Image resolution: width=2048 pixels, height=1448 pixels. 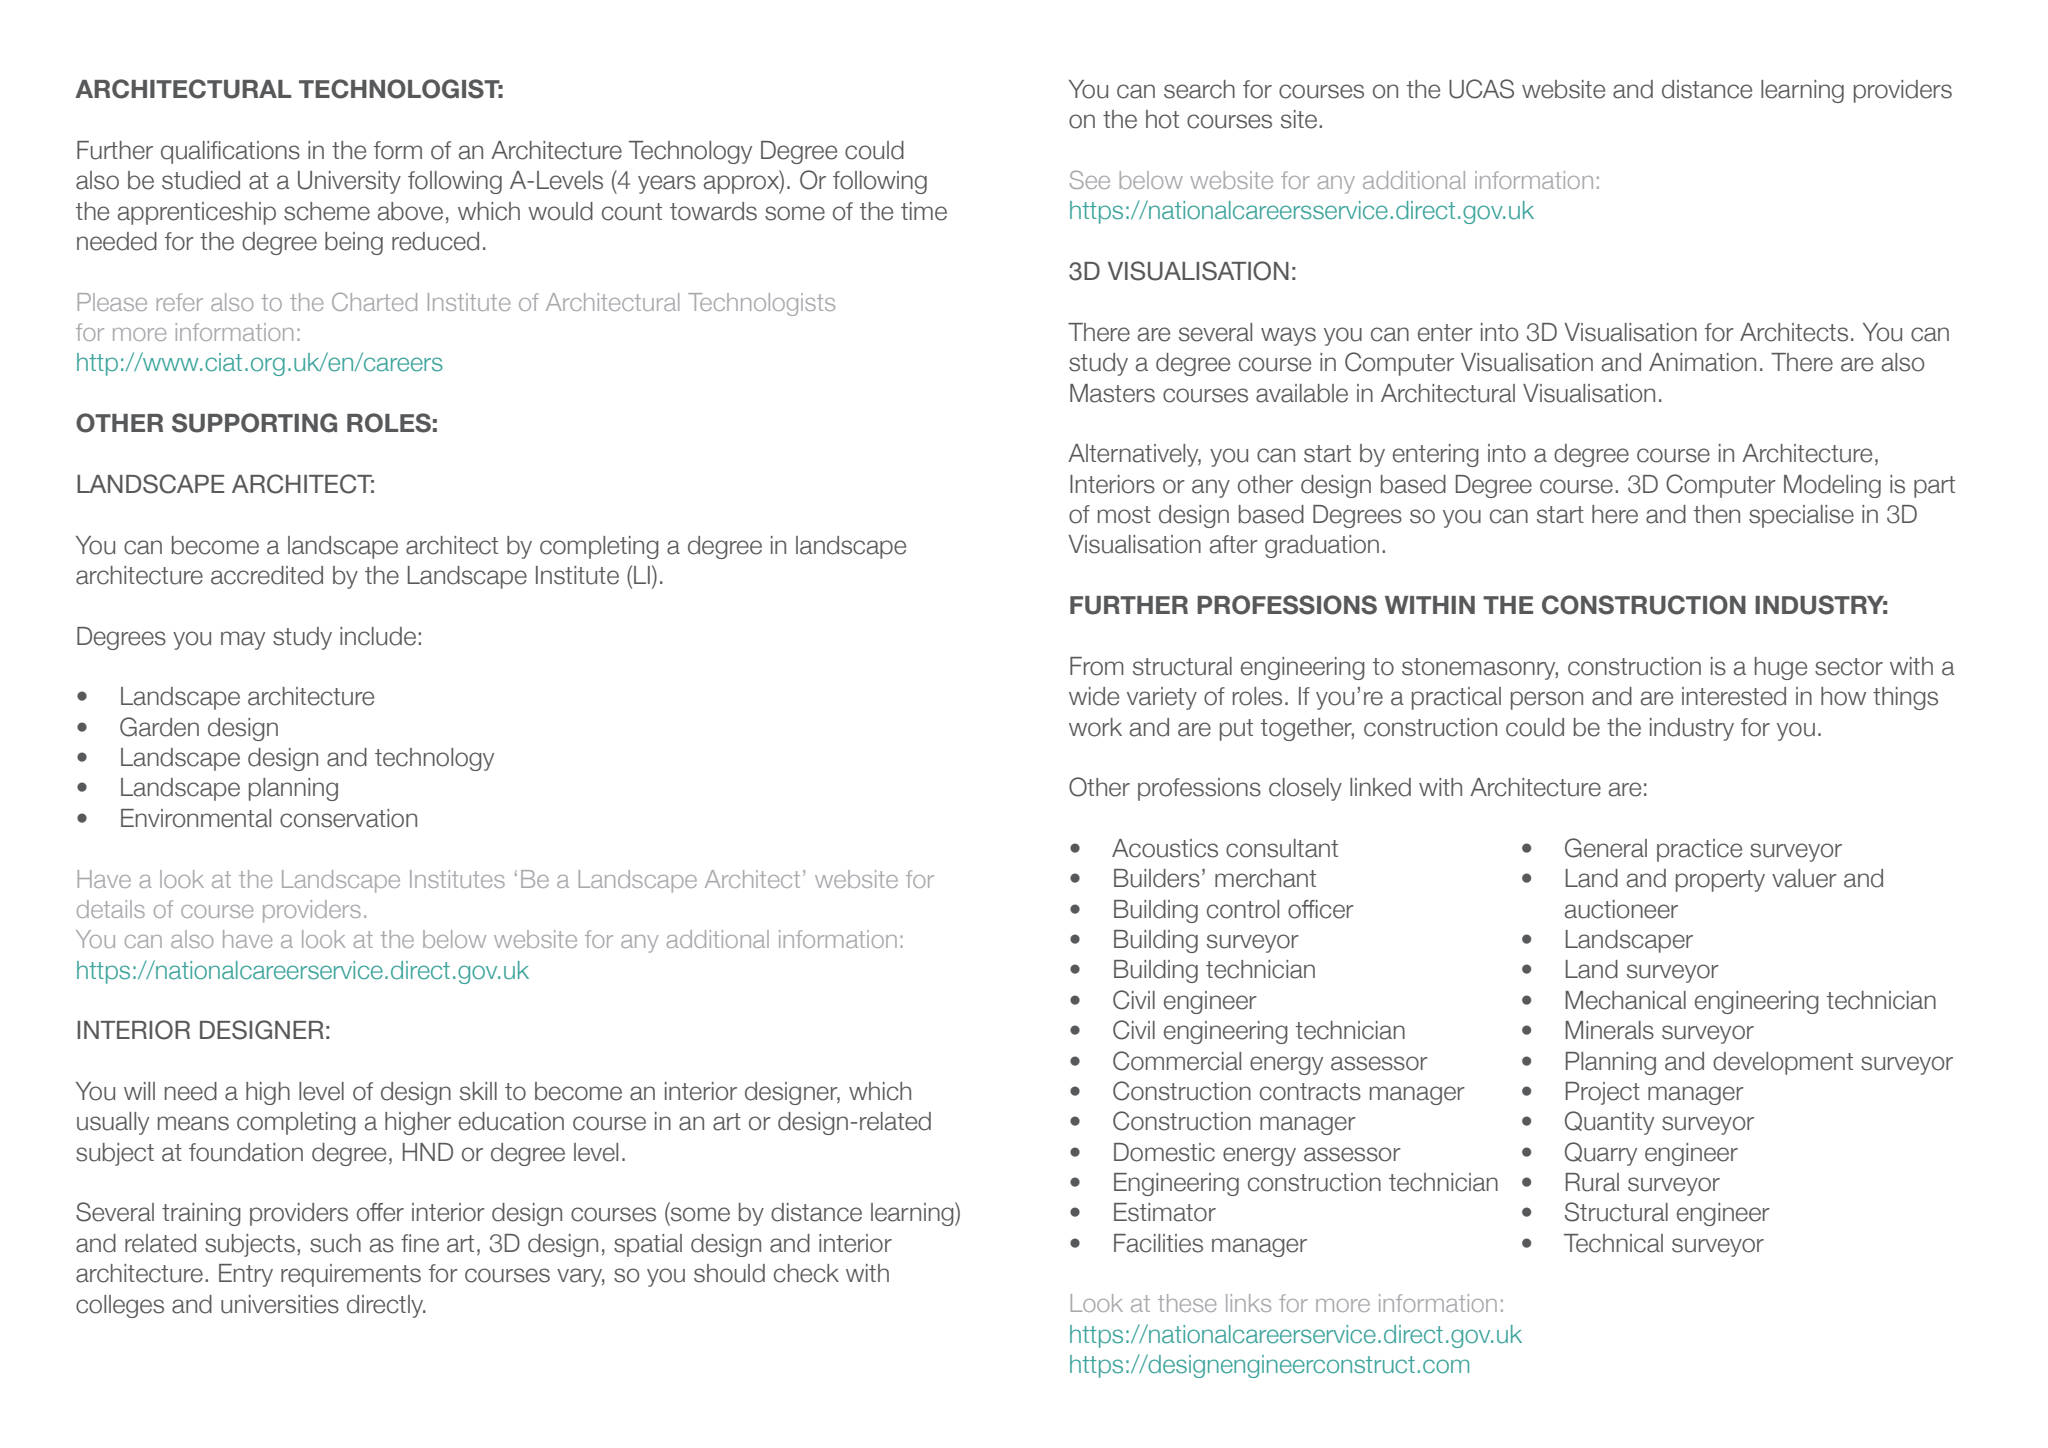 I want to click on qualifications, so click(x=230, y=152).
